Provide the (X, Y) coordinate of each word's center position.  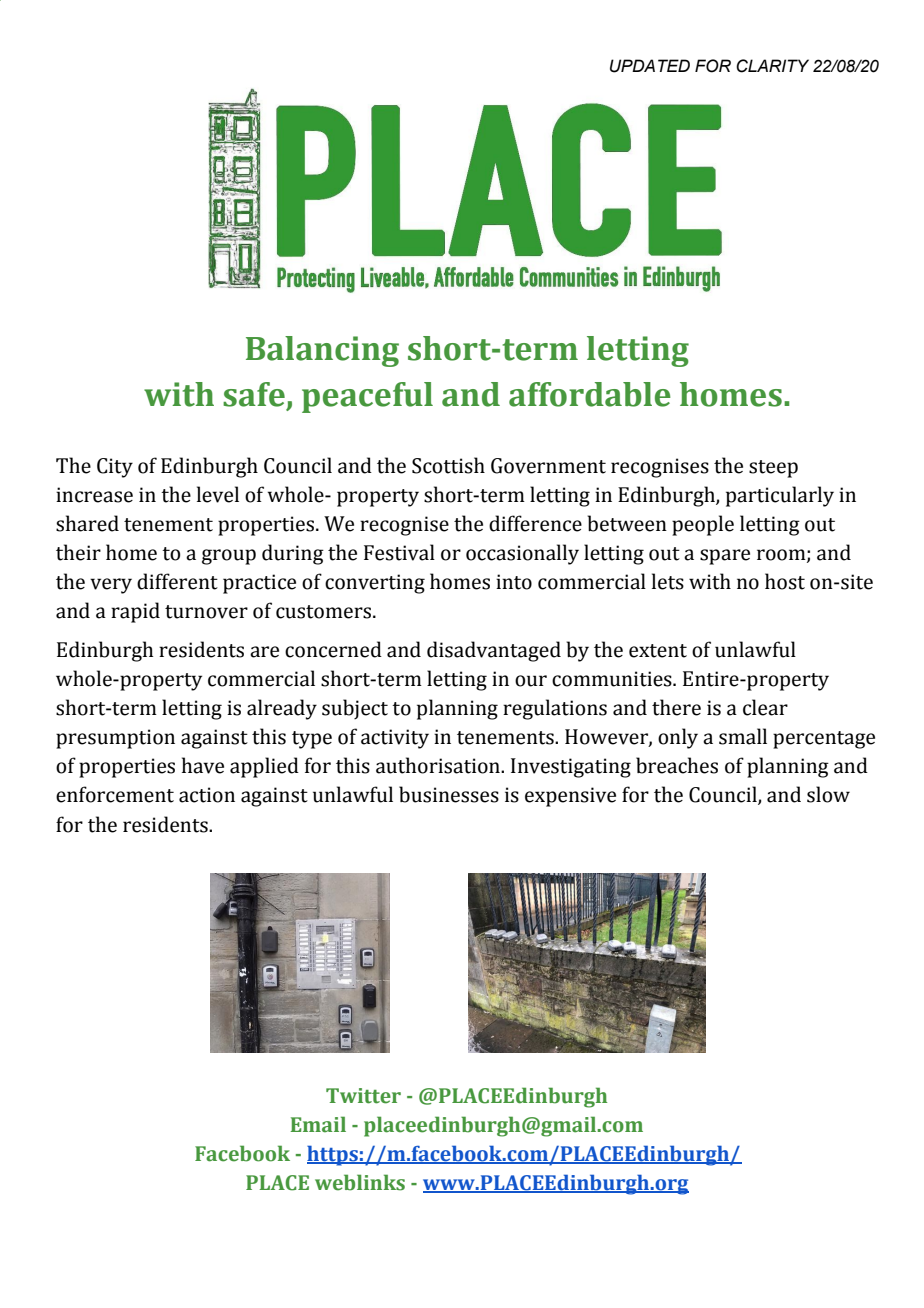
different (177, 581)
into (514, 582)
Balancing (322, 351)
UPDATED (650, 66)
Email (318, 1124)
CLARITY (772, 66)
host (785, 581)
